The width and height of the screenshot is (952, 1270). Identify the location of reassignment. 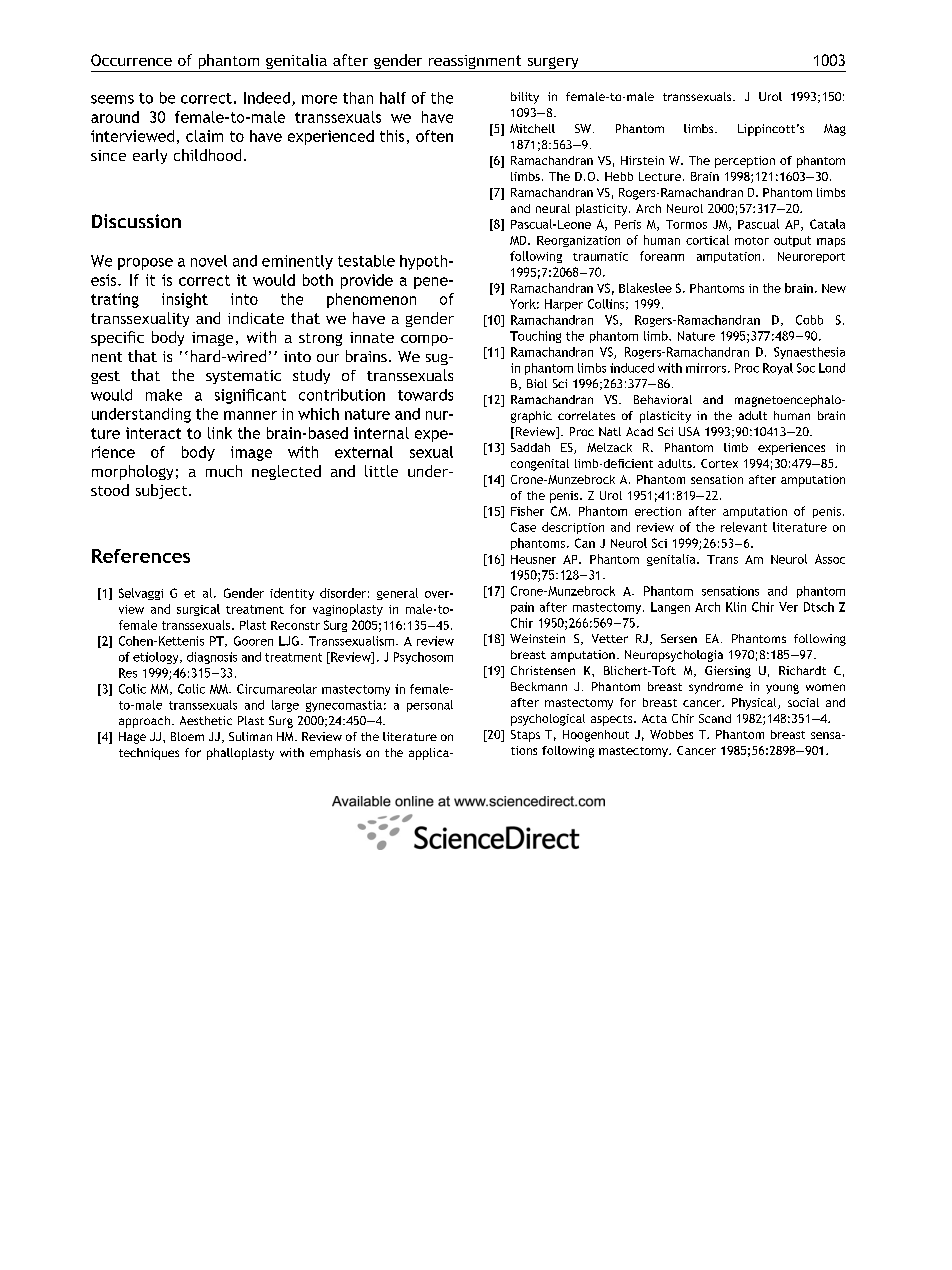
(475, 63).
